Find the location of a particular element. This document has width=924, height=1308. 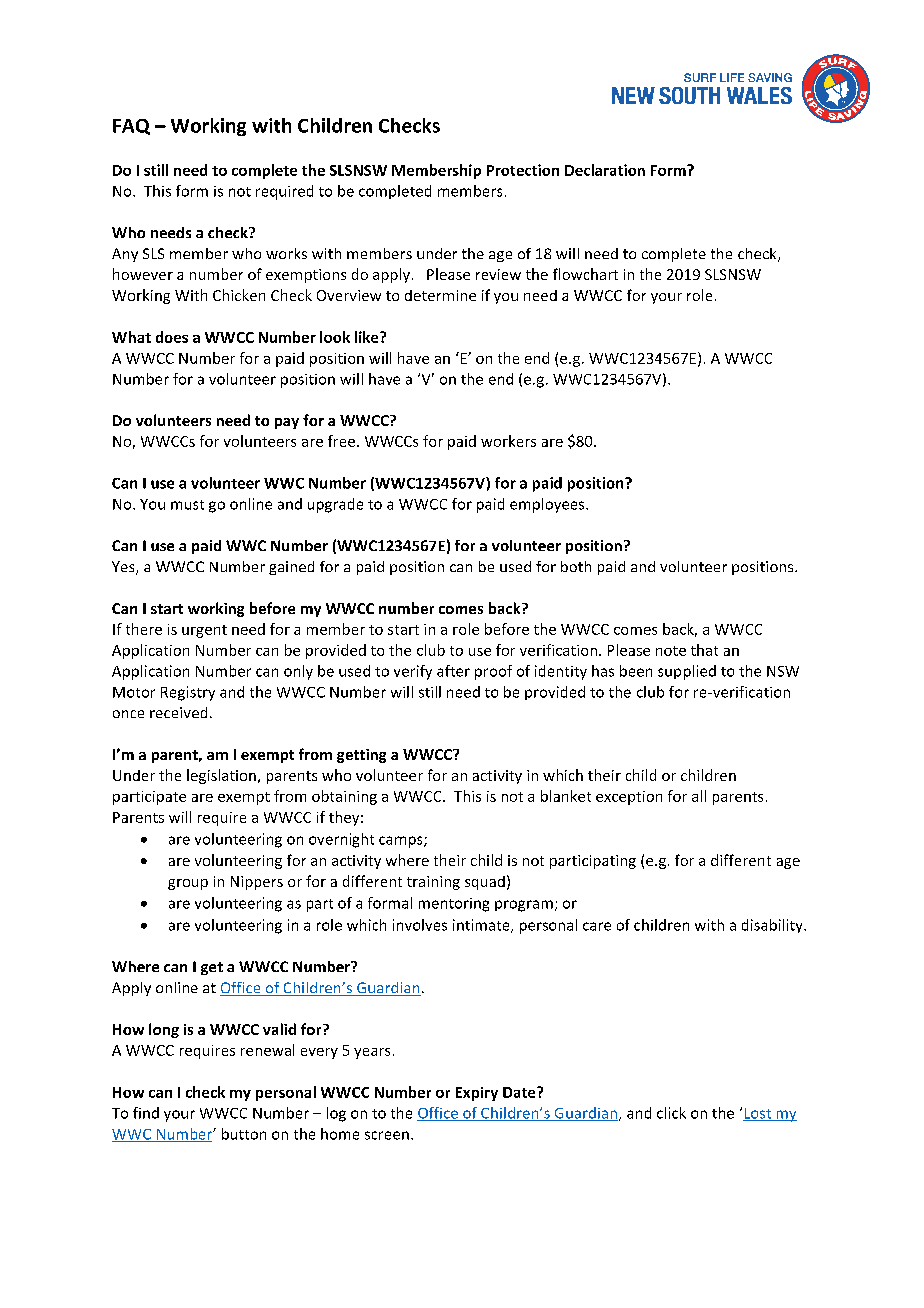

click is located at coordinates (671, 1113).
